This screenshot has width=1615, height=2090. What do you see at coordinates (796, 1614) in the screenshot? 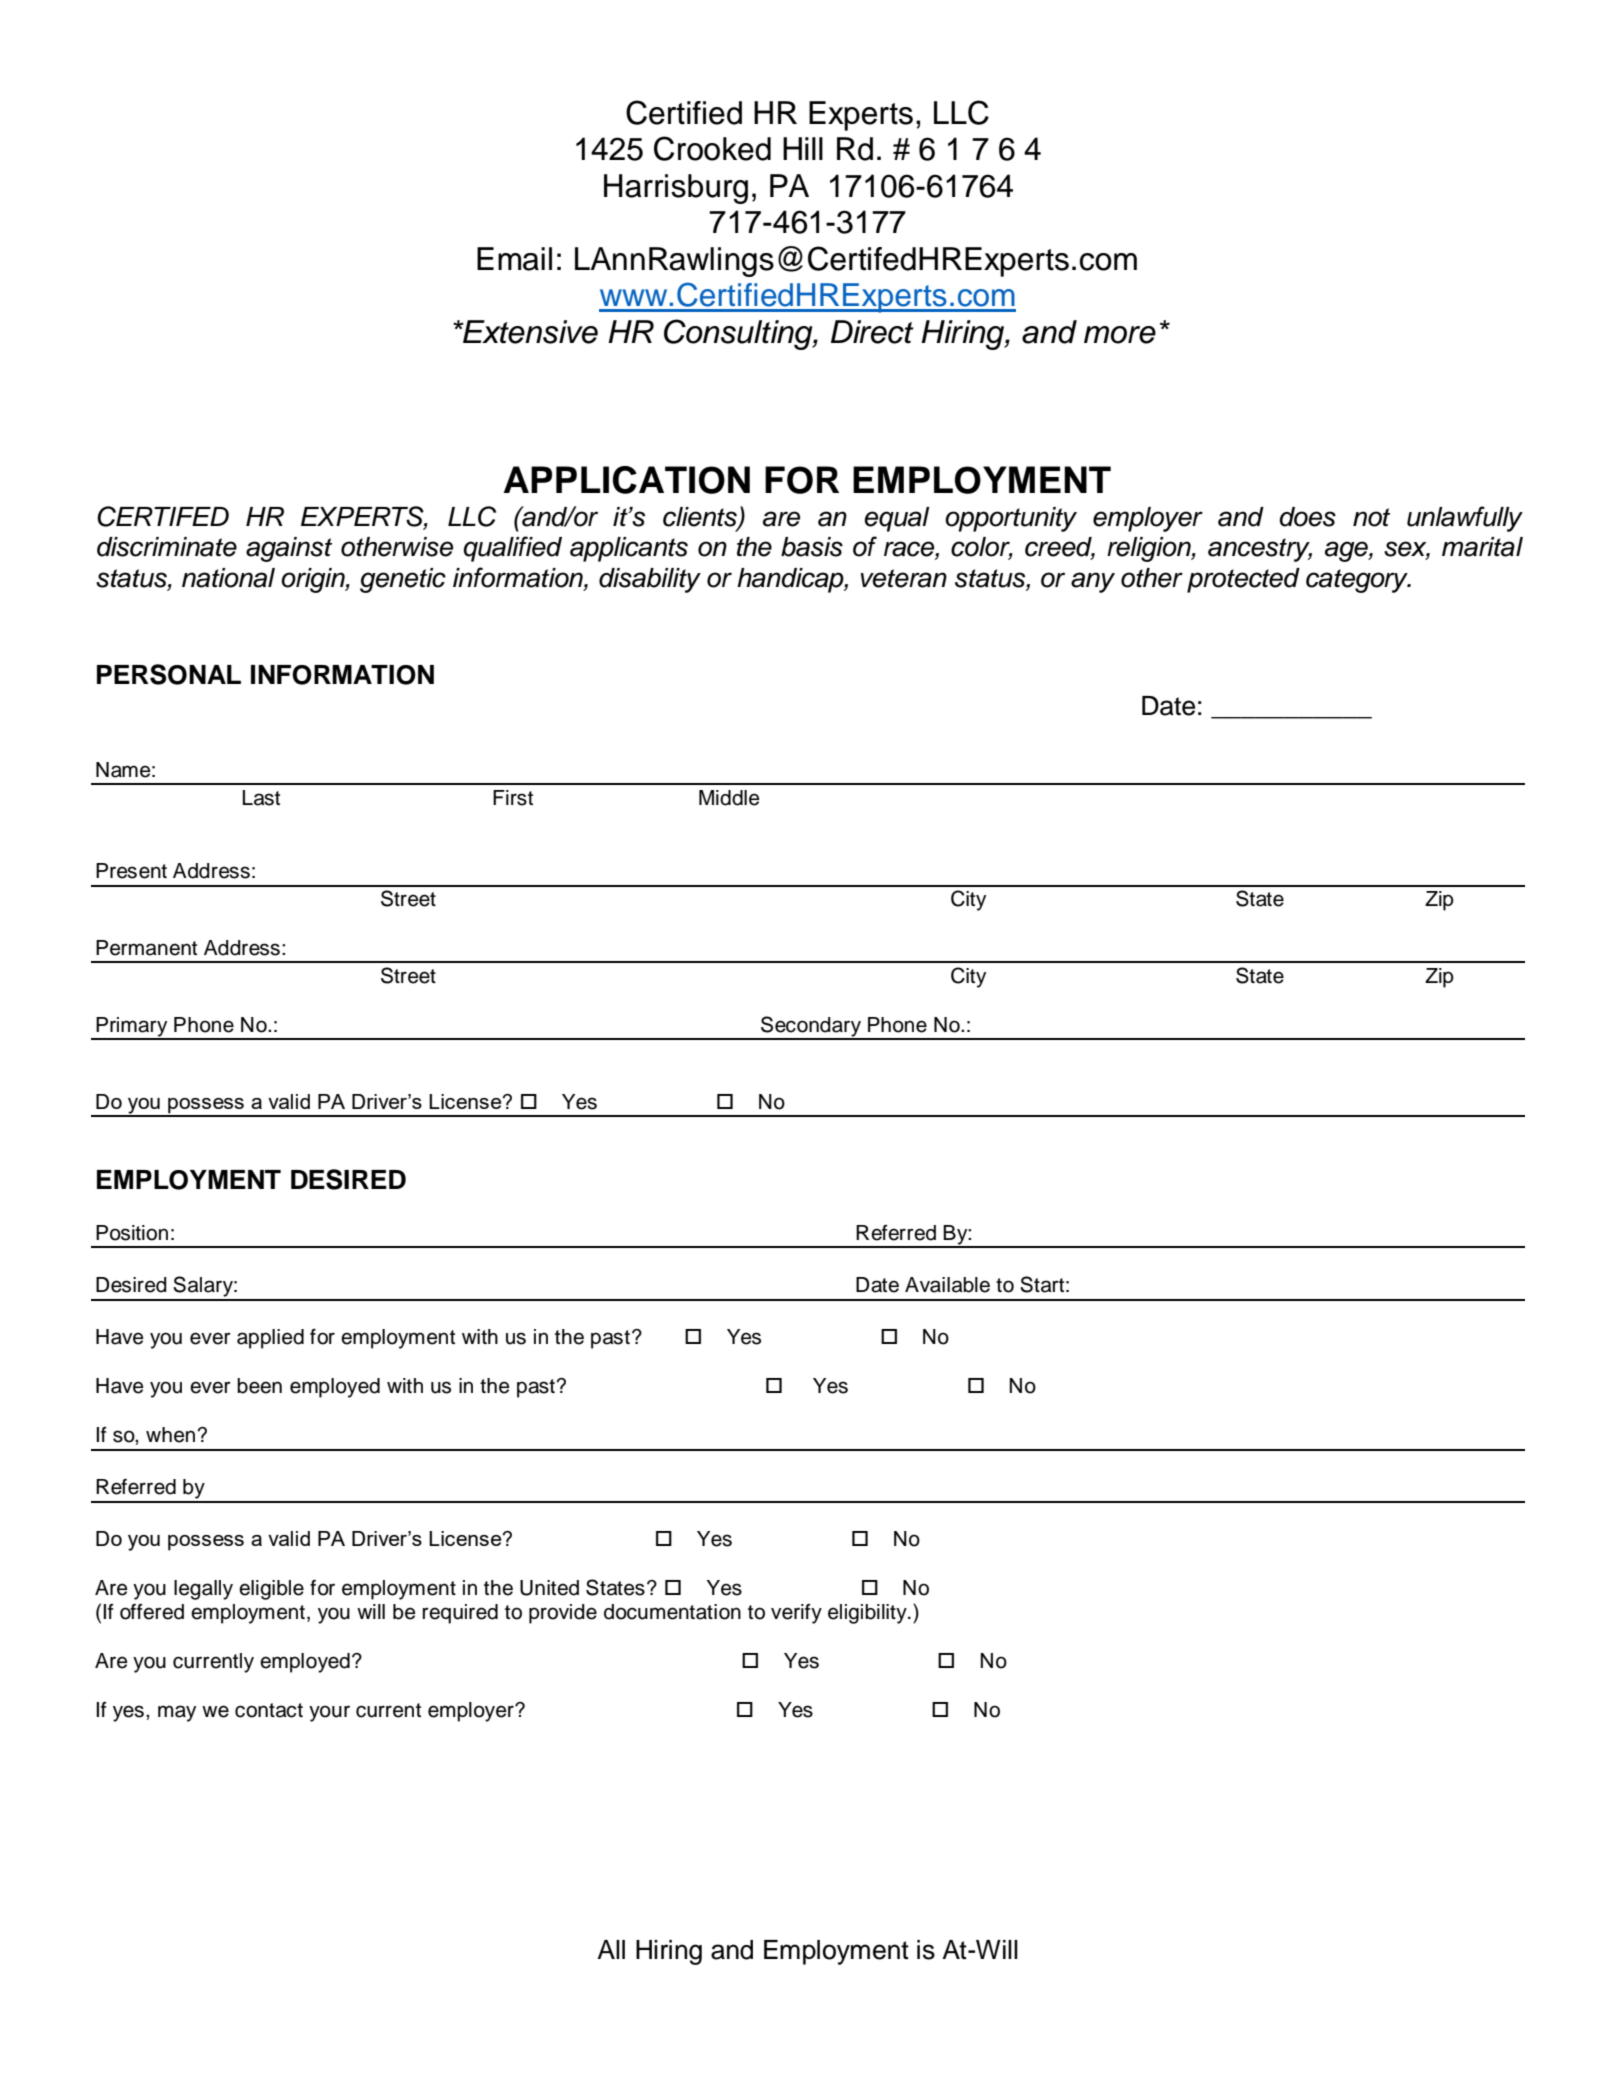
I see `verify` at bounding box center [796, 1614].
